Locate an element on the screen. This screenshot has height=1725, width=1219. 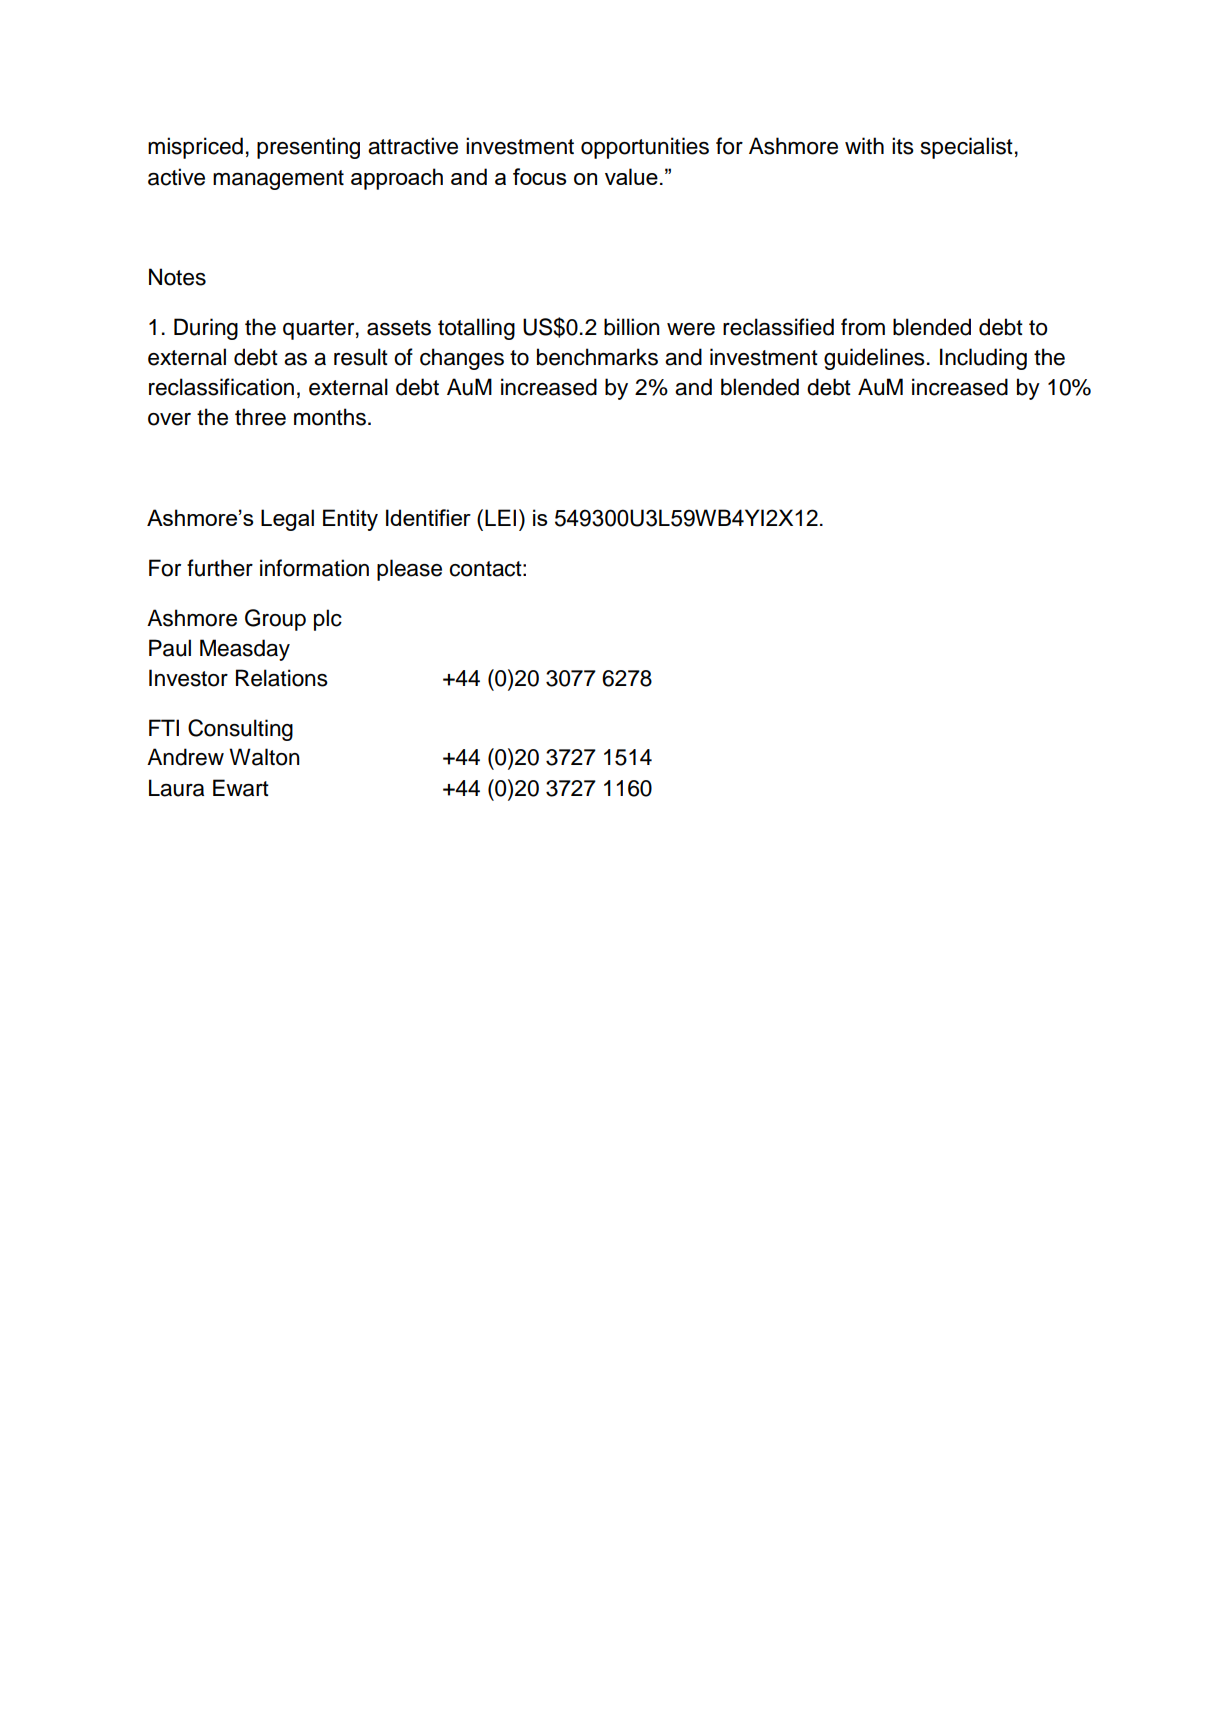
focus is located at coordinates (540, 176).
